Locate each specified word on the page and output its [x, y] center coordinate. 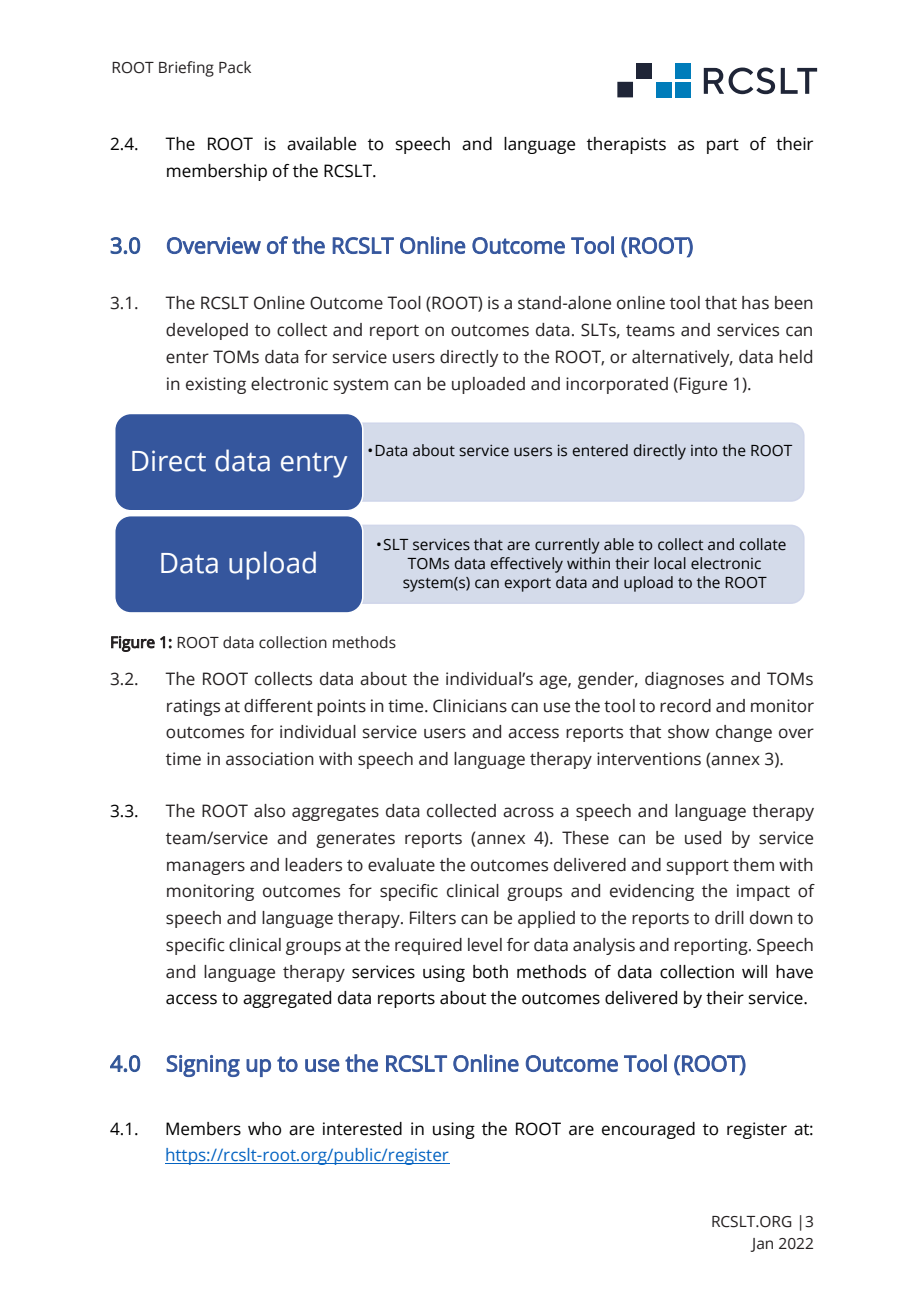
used [703, 838]
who [264, 1129]
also [269, 811]
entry [314, 465]
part [723, 146]
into [704, 451]
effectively [527, 565]
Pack [235, 67]
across [528, 812]
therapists [626, 145]
